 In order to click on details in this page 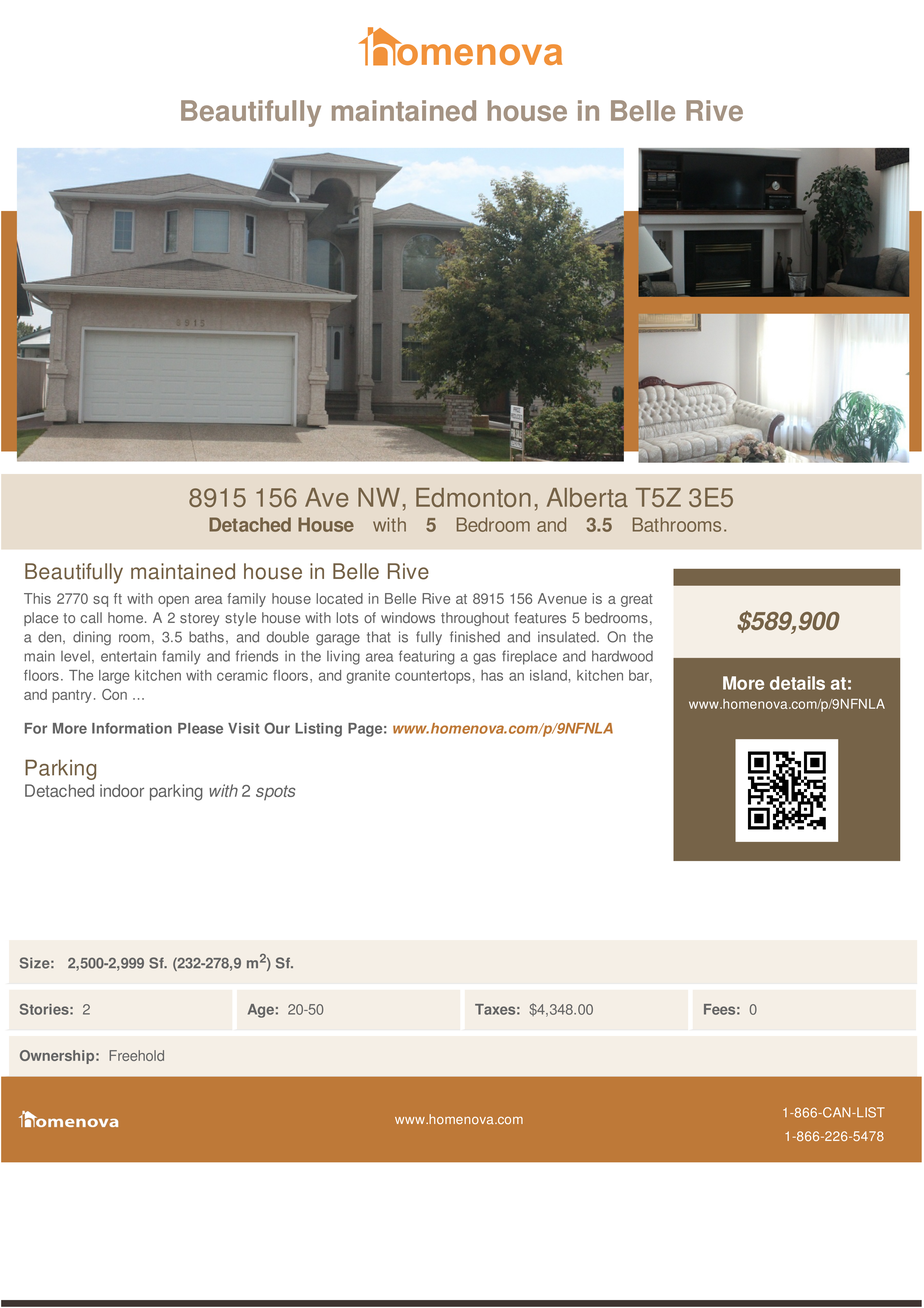, I will do `click(797, 683)`.
